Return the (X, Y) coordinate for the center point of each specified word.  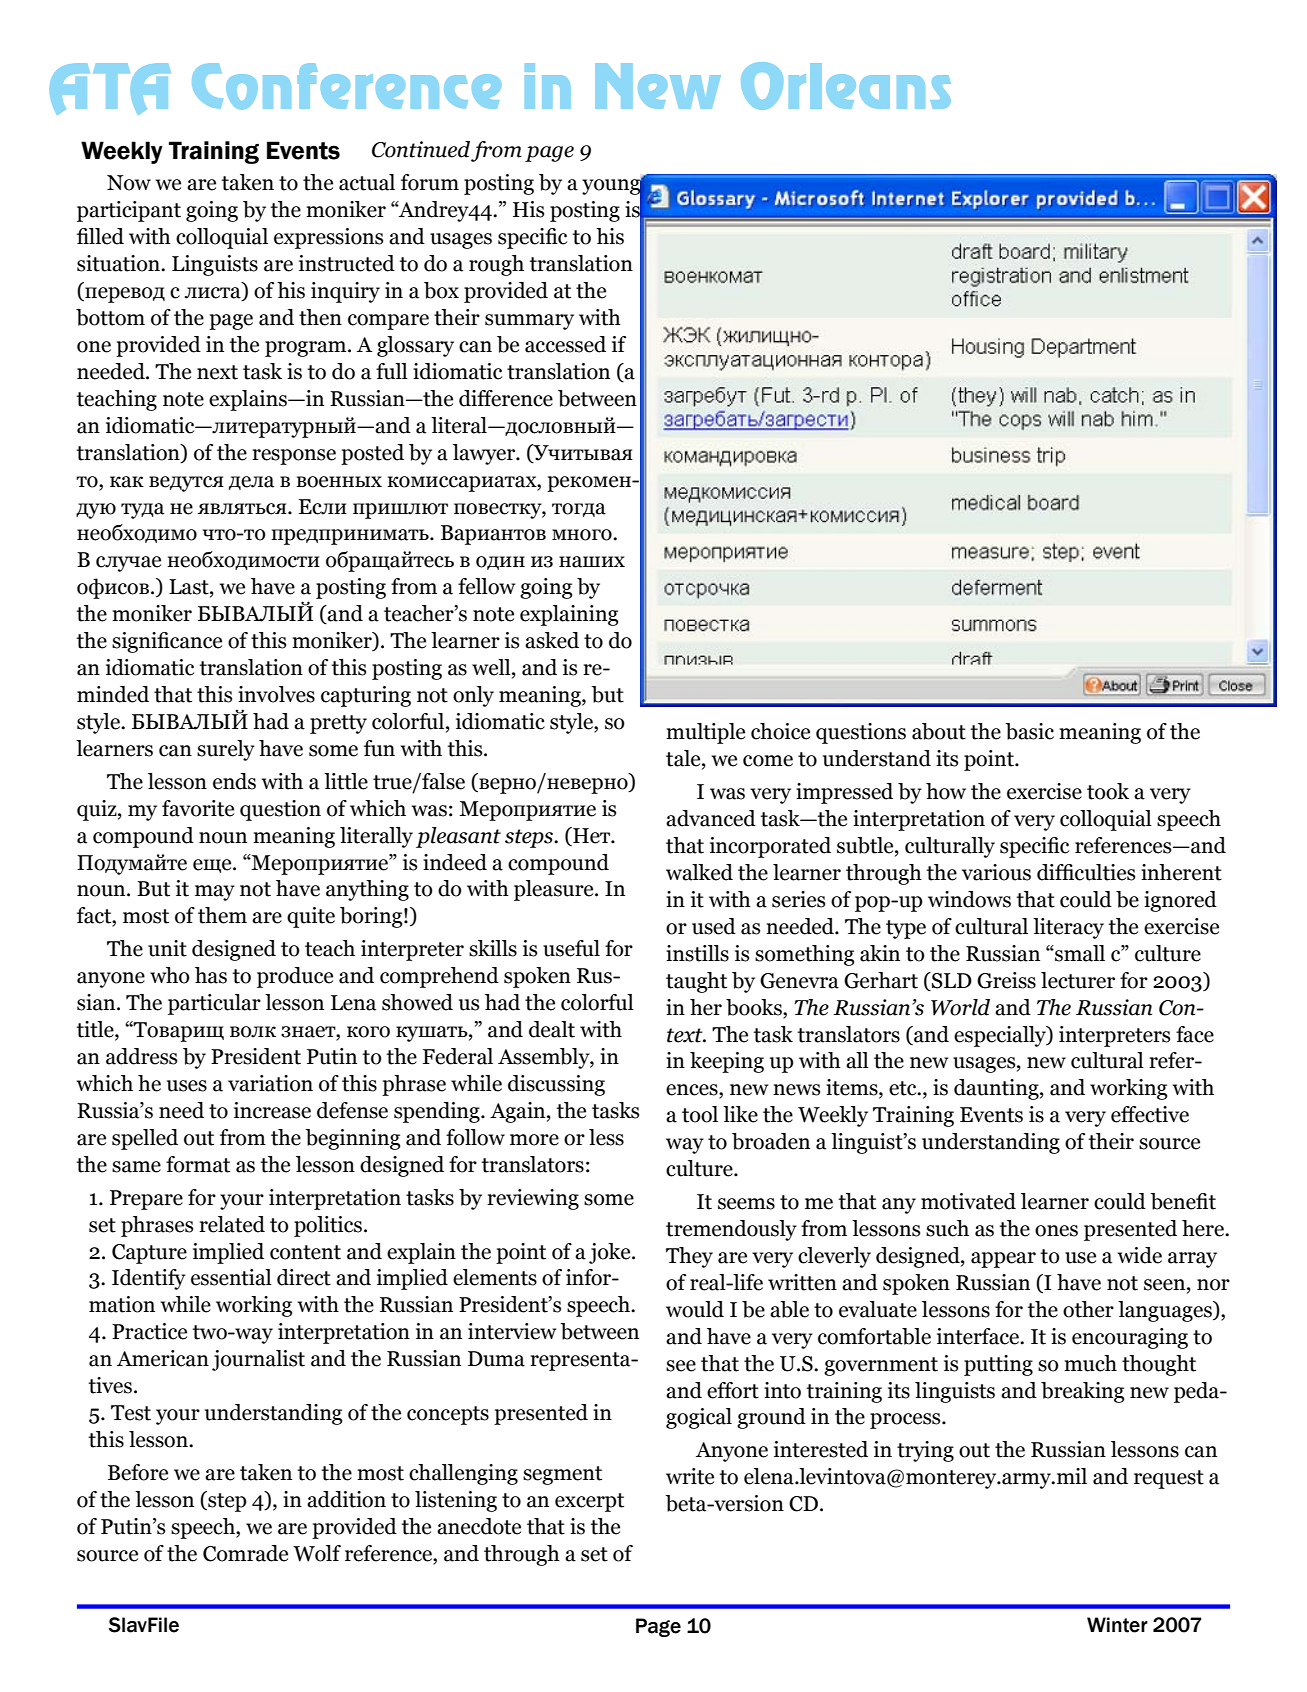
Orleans (846, 86)
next (217, 372)
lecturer (1078, 980)
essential (231, 1277)
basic (1030, 731)
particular (214, 1004)
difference (506, 398)
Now (129, 183)
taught (696, 982)
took (1108, 791)
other (1088, 1309)
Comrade (245, 1553)
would (695, 1309)
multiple (705, 733)
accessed (565, 344)
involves (276, 694)
